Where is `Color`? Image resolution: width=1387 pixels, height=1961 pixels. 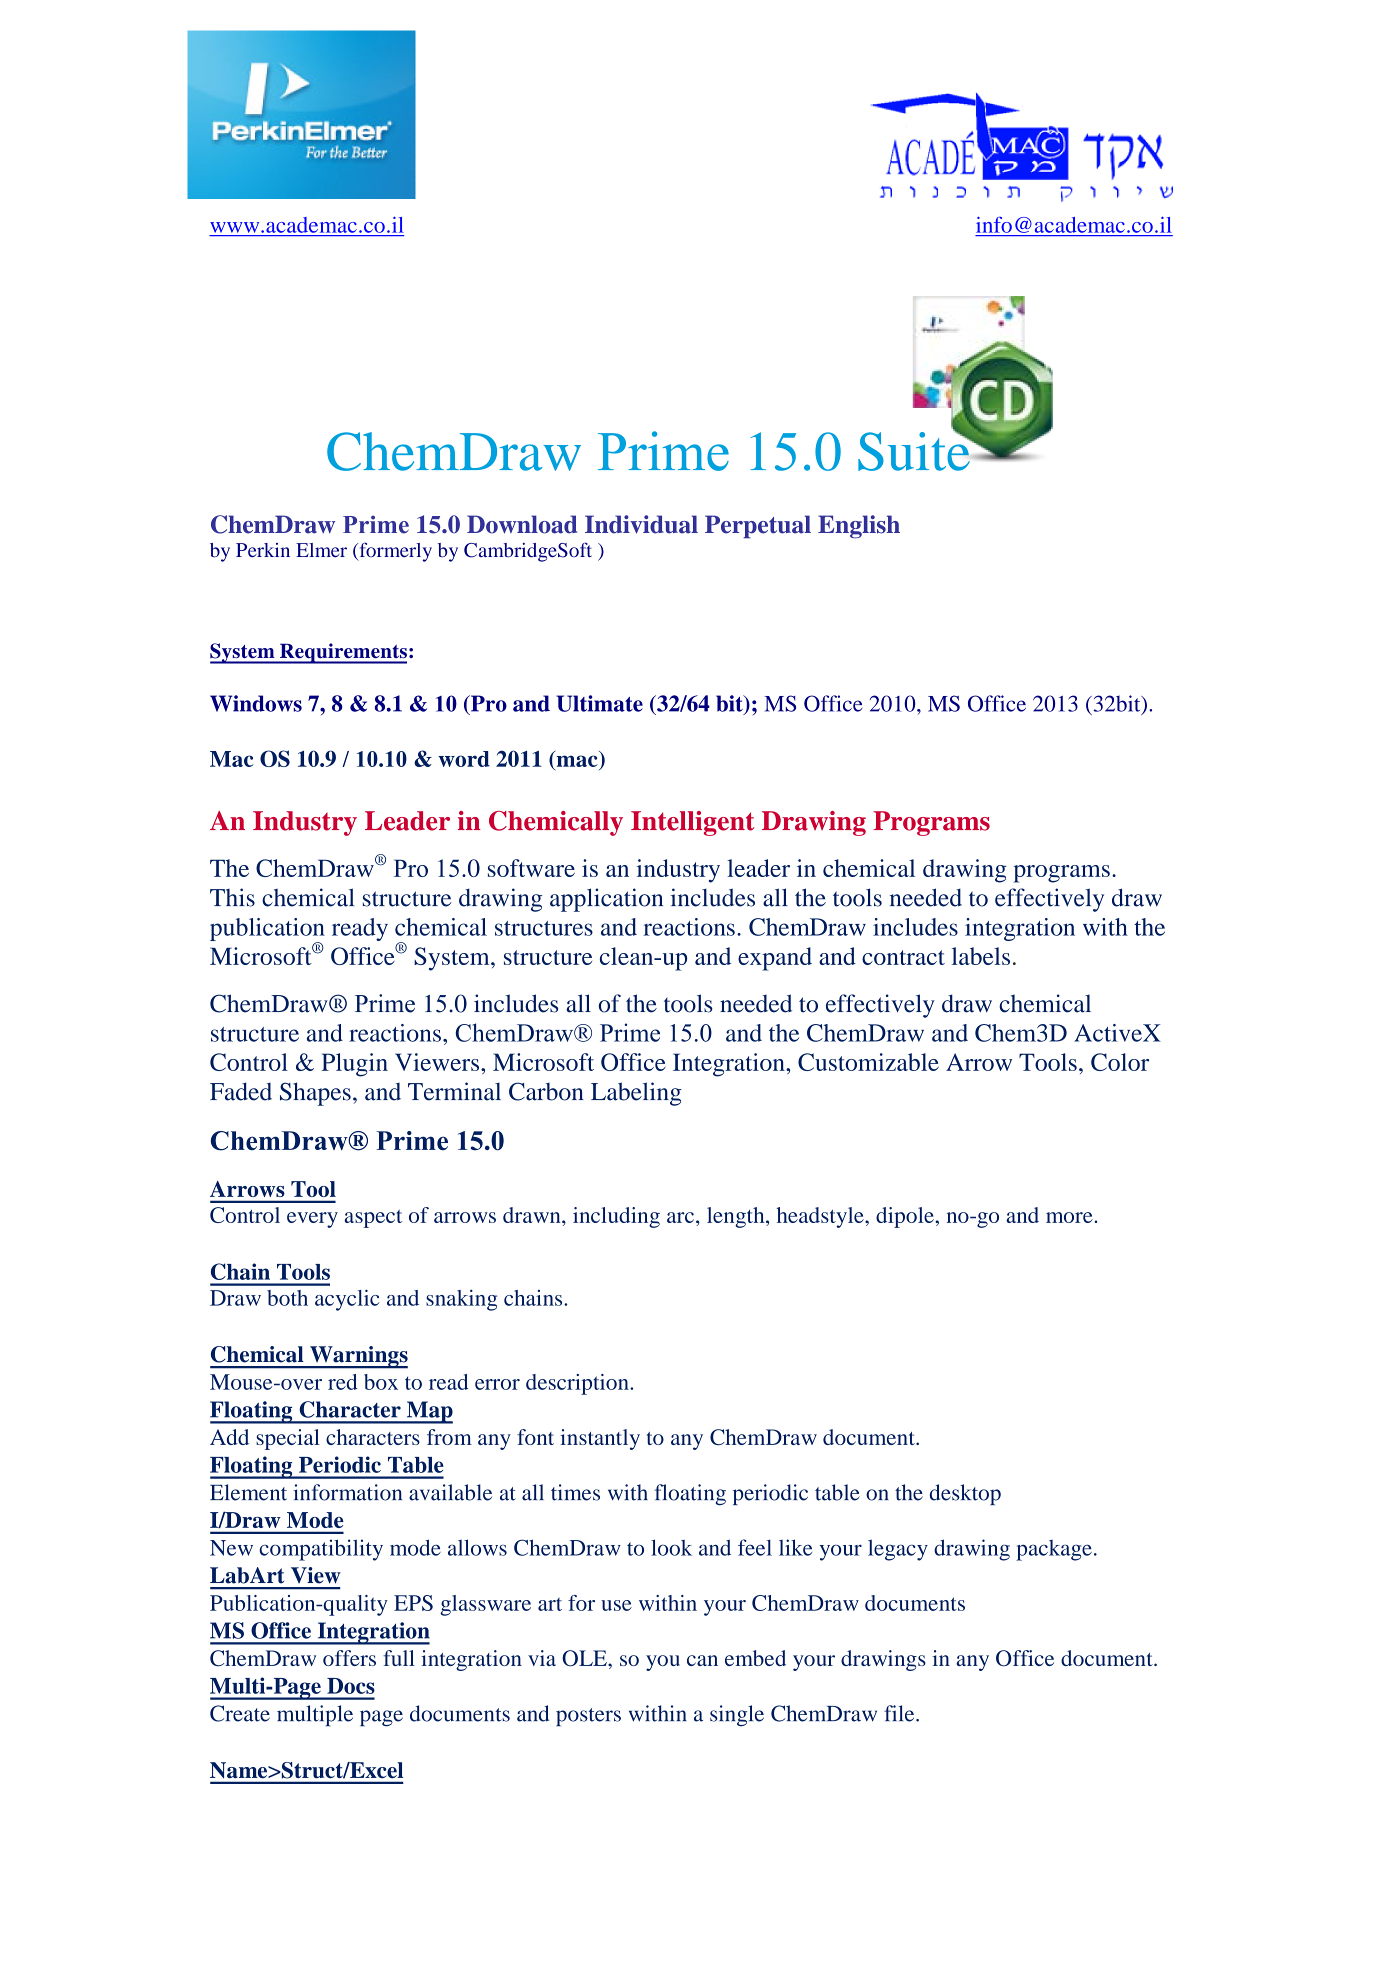 Color is located at coordinates (1120, 1062).
